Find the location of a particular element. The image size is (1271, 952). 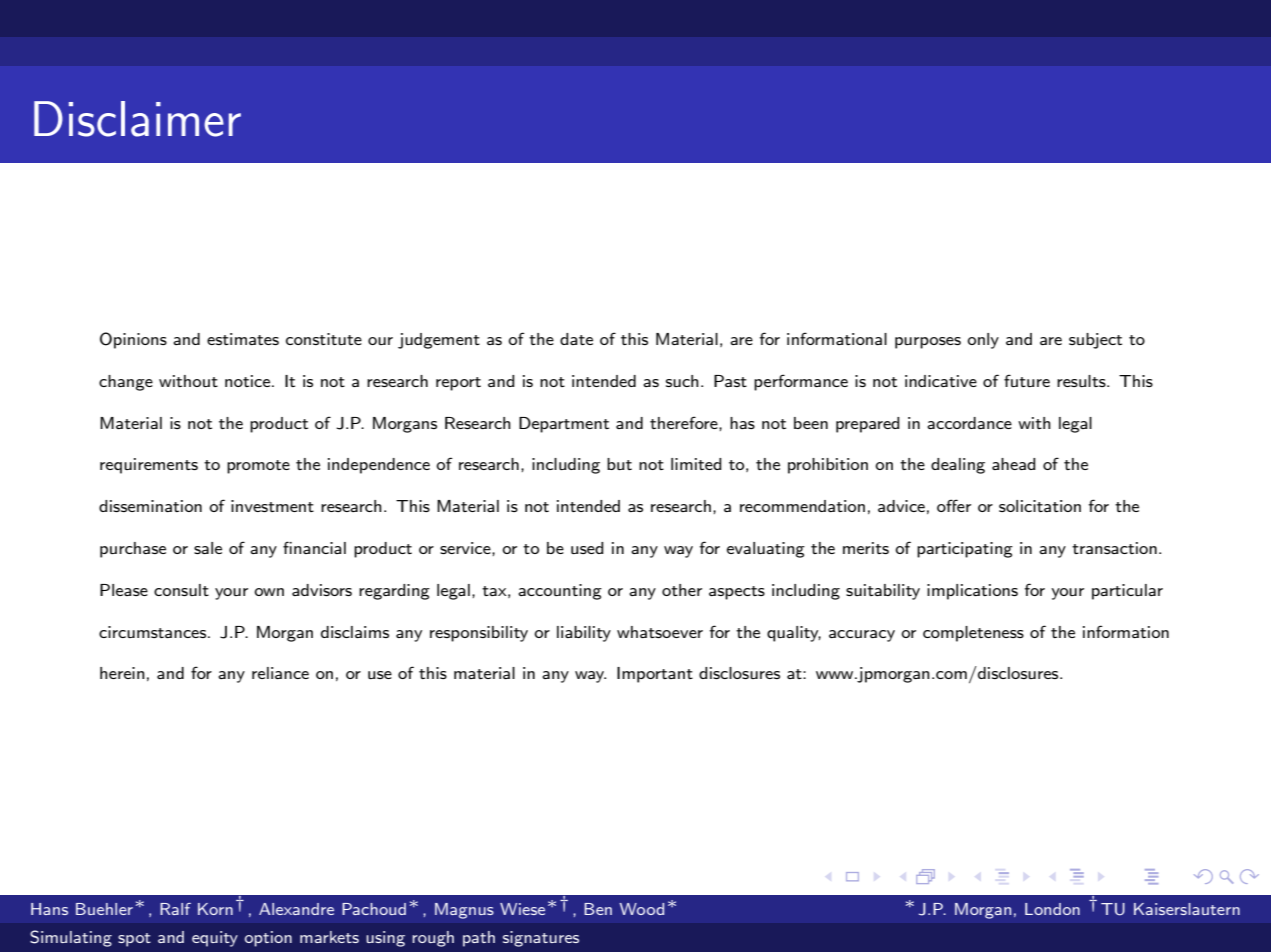

Ralf is located at coordinates (175, 909).
